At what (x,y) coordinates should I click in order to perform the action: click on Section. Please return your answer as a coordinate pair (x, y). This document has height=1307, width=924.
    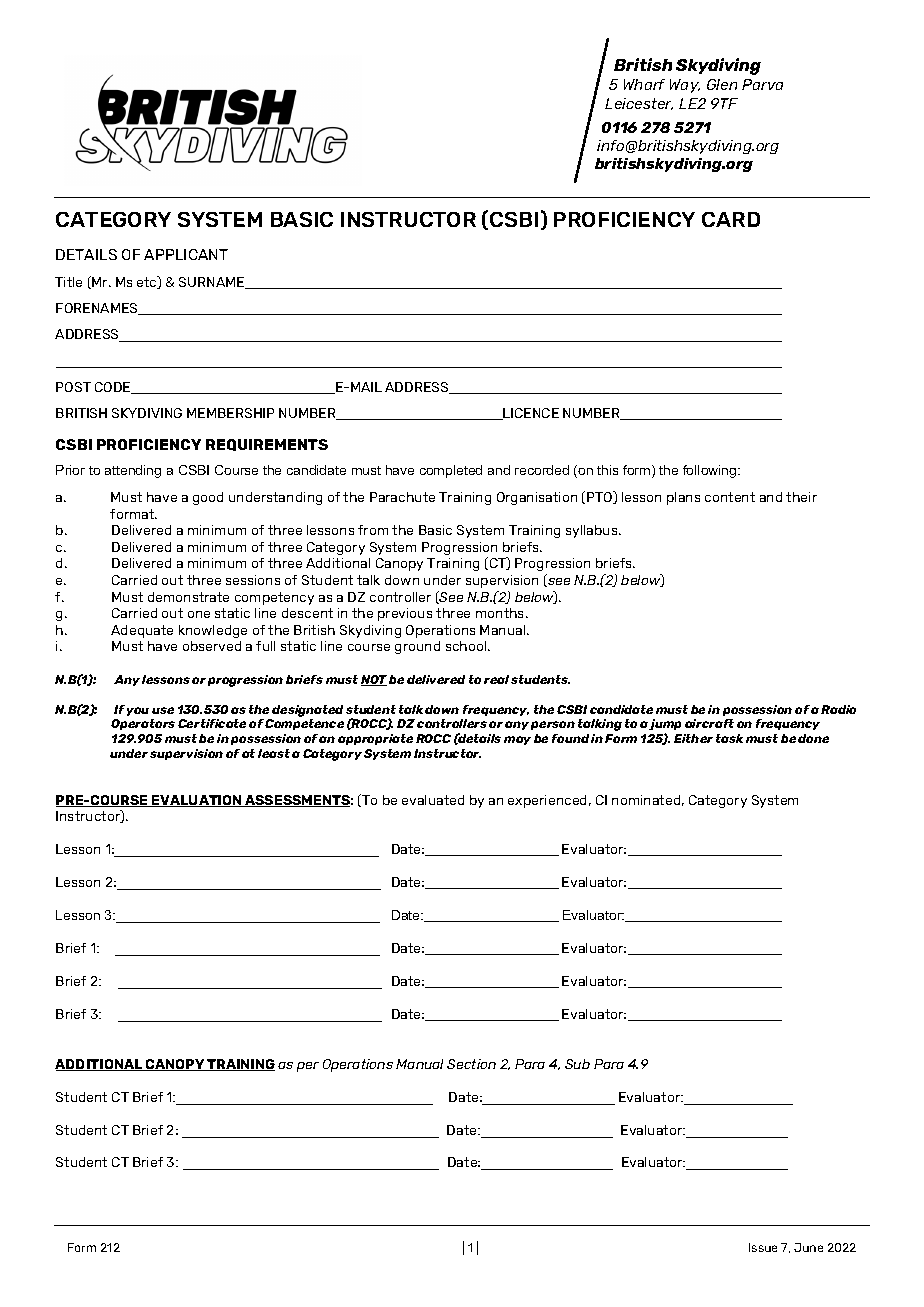
    Looking at the image, I should click on (471, 1064).
